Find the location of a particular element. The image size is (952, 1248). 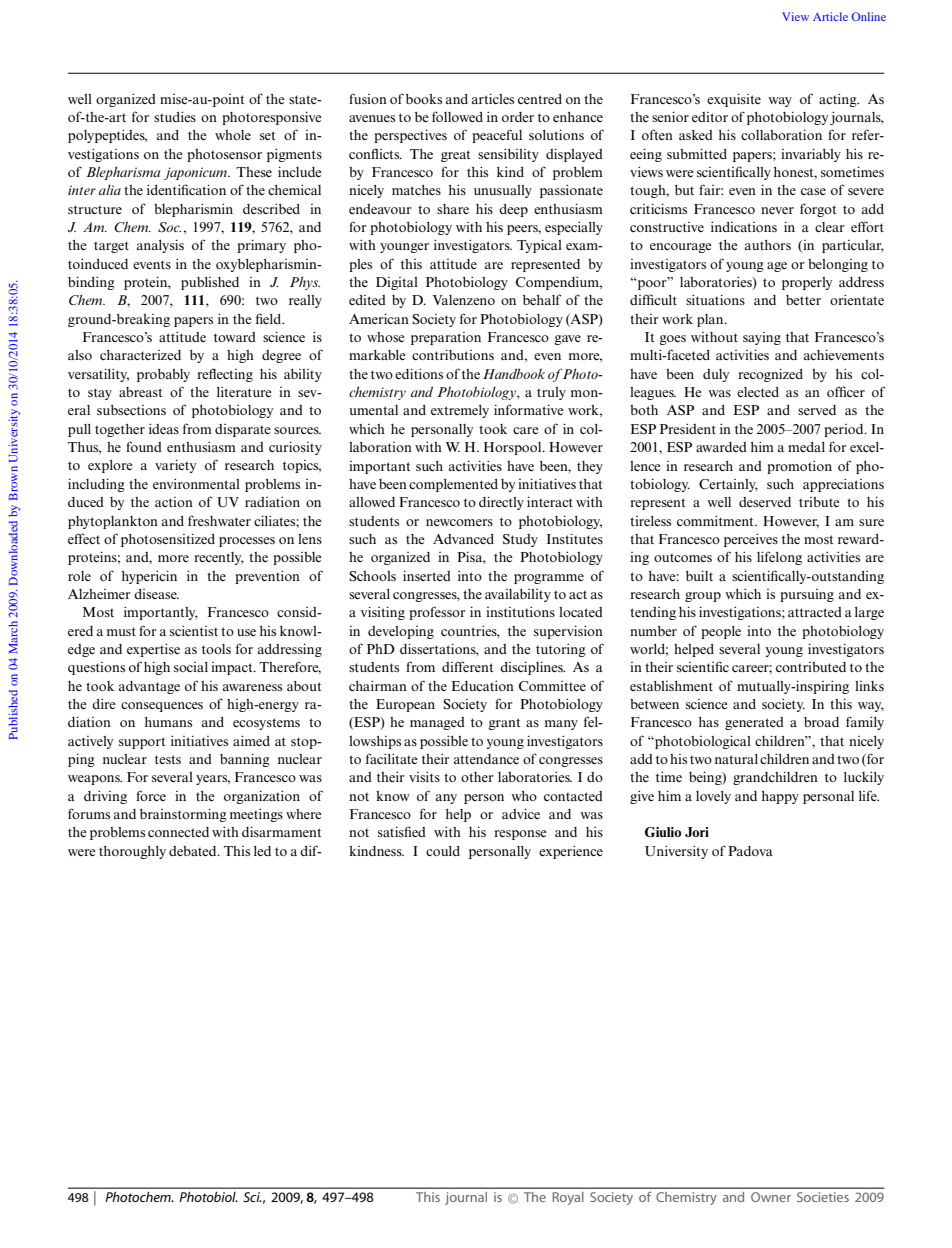

Owner is located at coordinates (771, 1197).
